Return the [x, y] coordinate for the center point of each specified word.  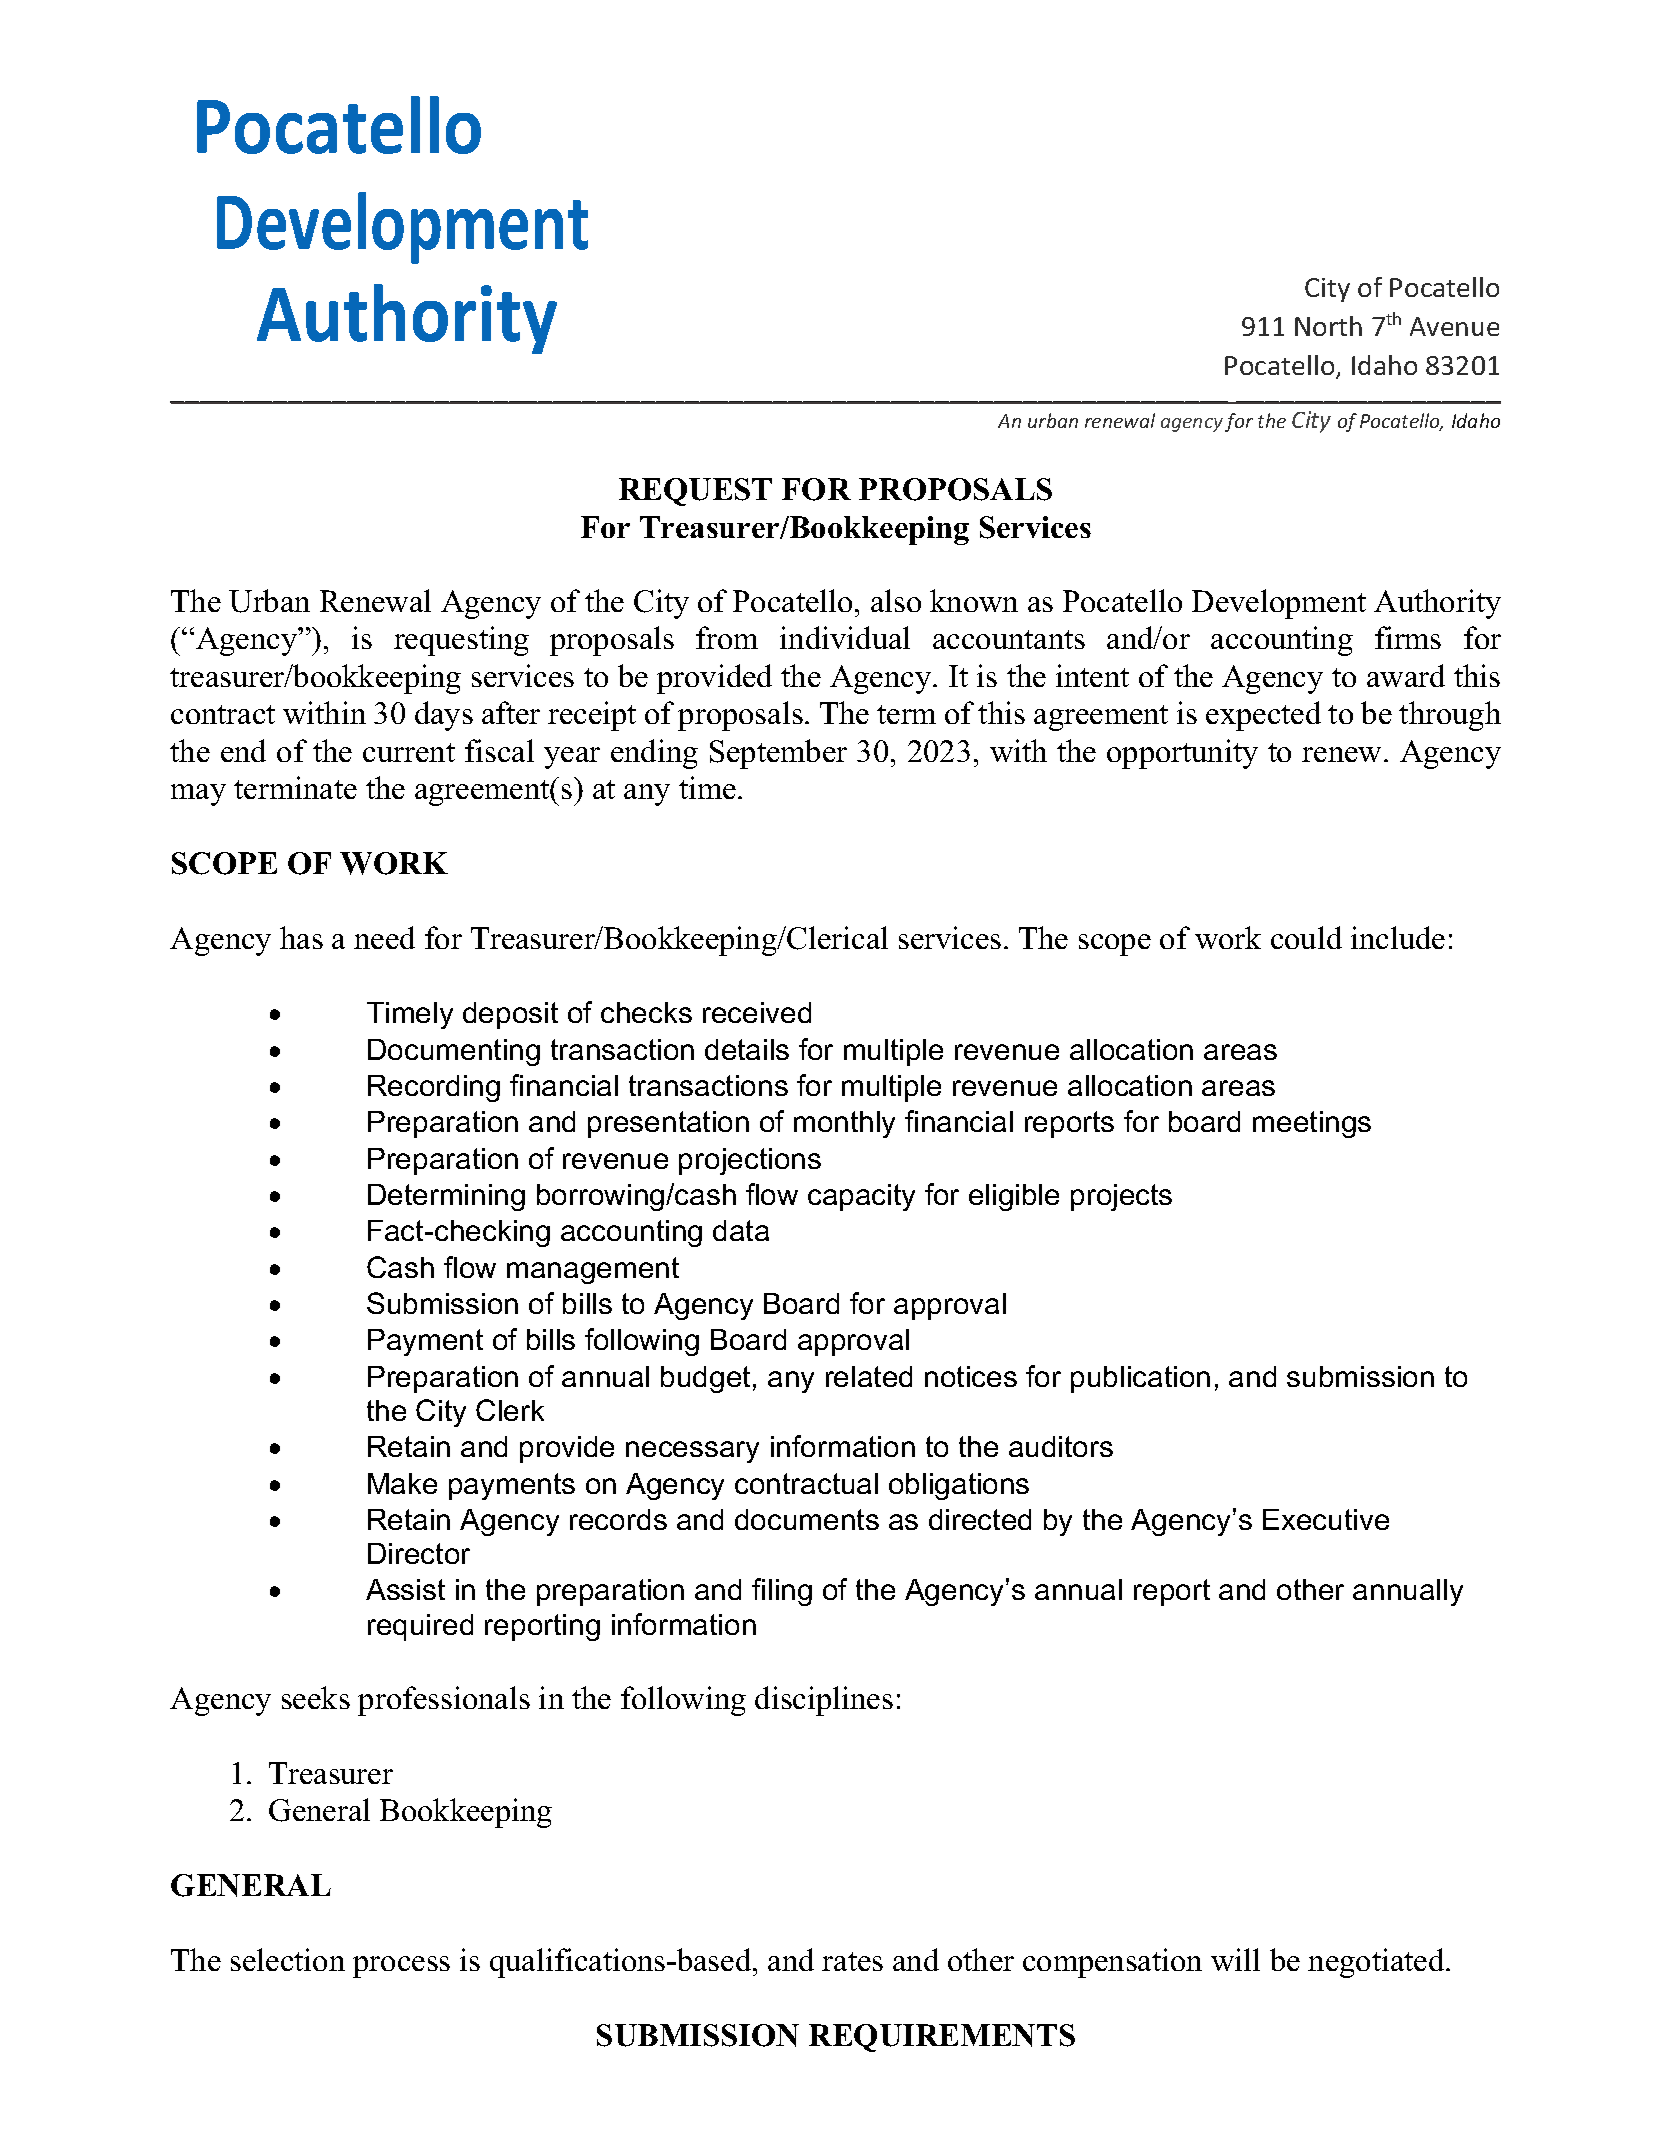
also [896, 600]
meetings [1312, 1124]
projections [750, 1161]
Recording [434, 1088]
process [401, 1967]
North [1328, 326]
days [444, 716]
